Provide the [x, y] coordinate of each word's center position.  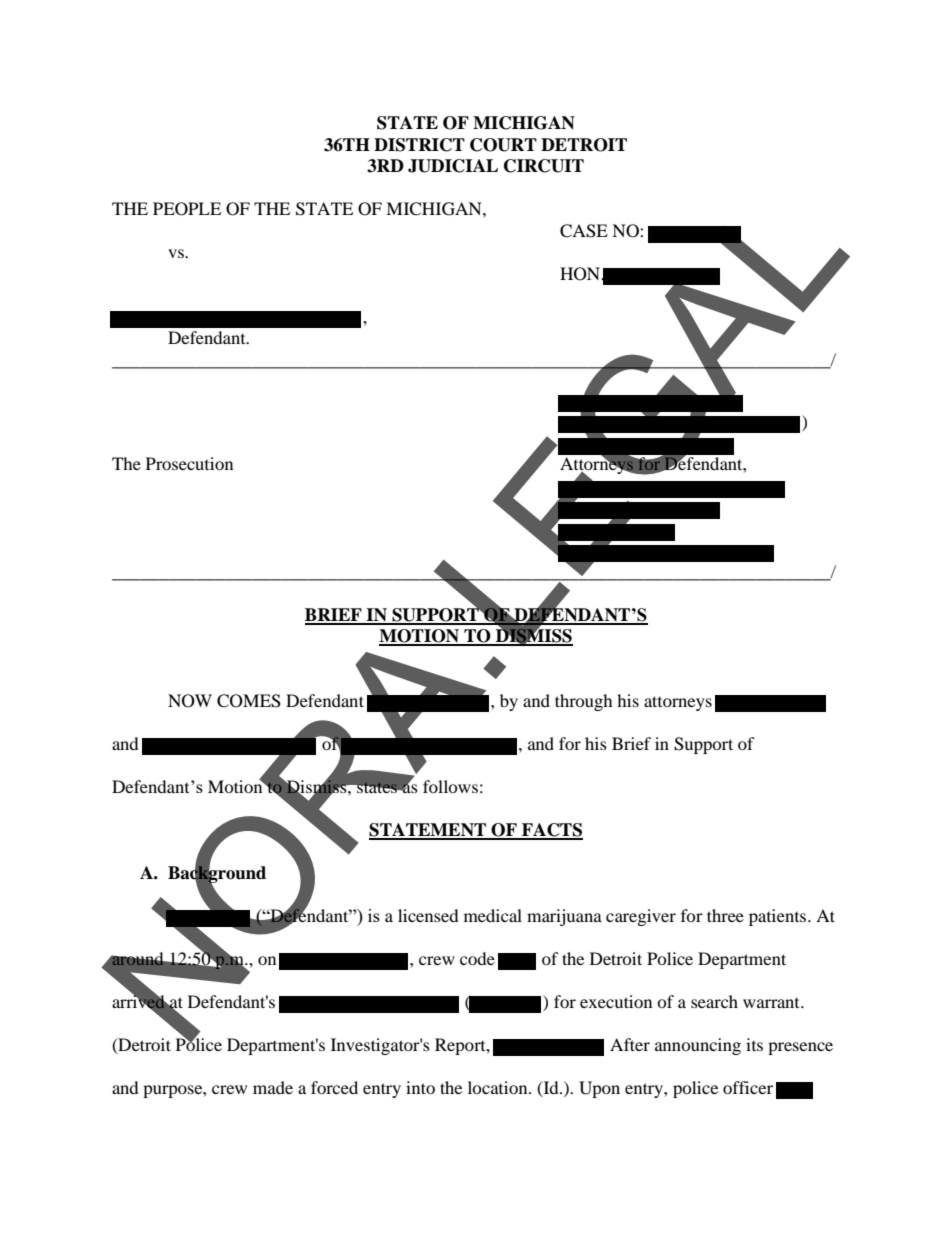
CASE [584, 231]
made [273, 1087]
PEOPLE [187, 209]
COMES [249, 701]
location [499, 1087]
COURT [503, 145]
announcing [698, 1046]
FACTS [551, 831]
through [584, 702]
